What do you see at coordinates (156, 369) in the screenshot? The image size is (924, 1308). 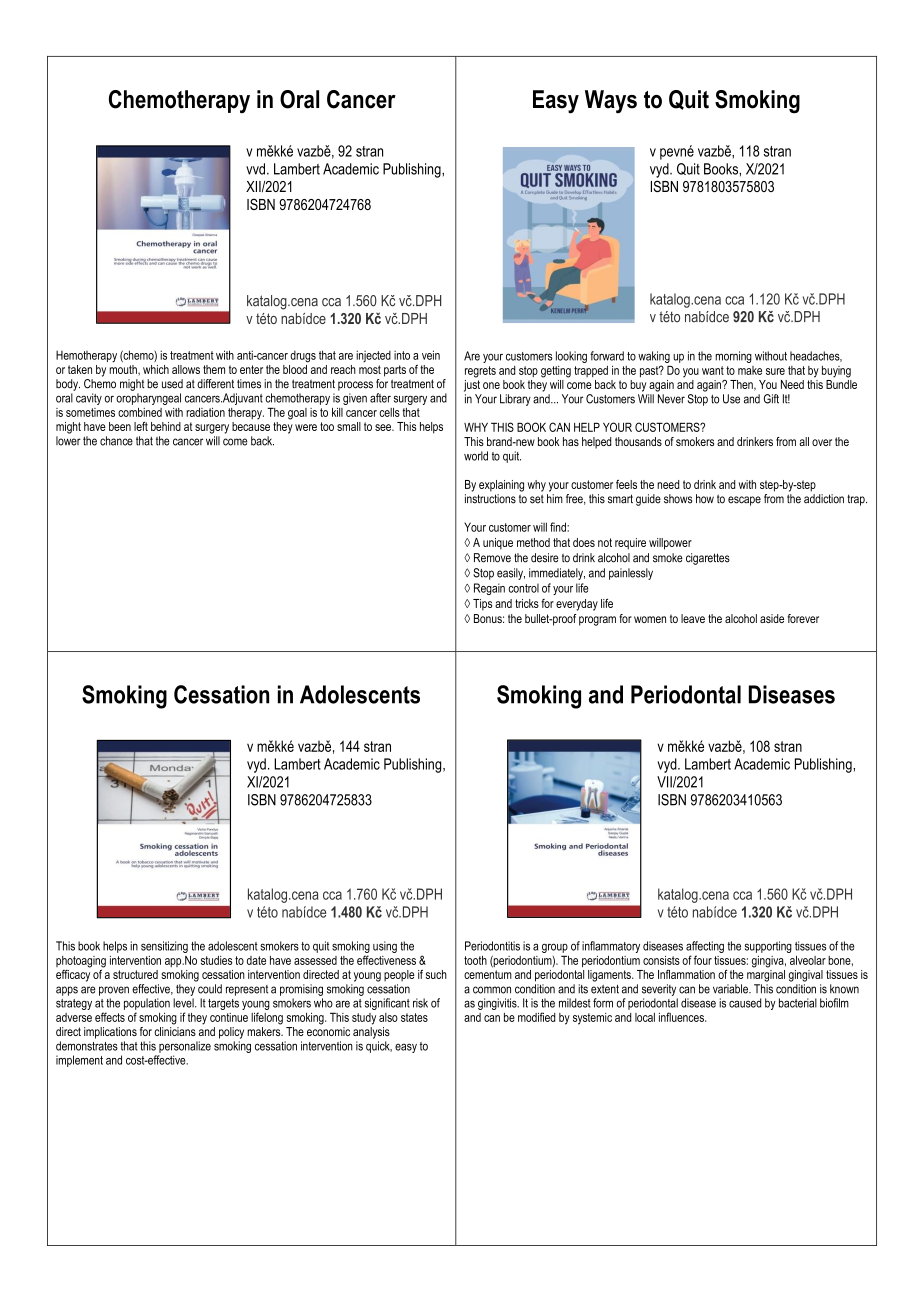 I see `which` at bounding box center [156, 369].
